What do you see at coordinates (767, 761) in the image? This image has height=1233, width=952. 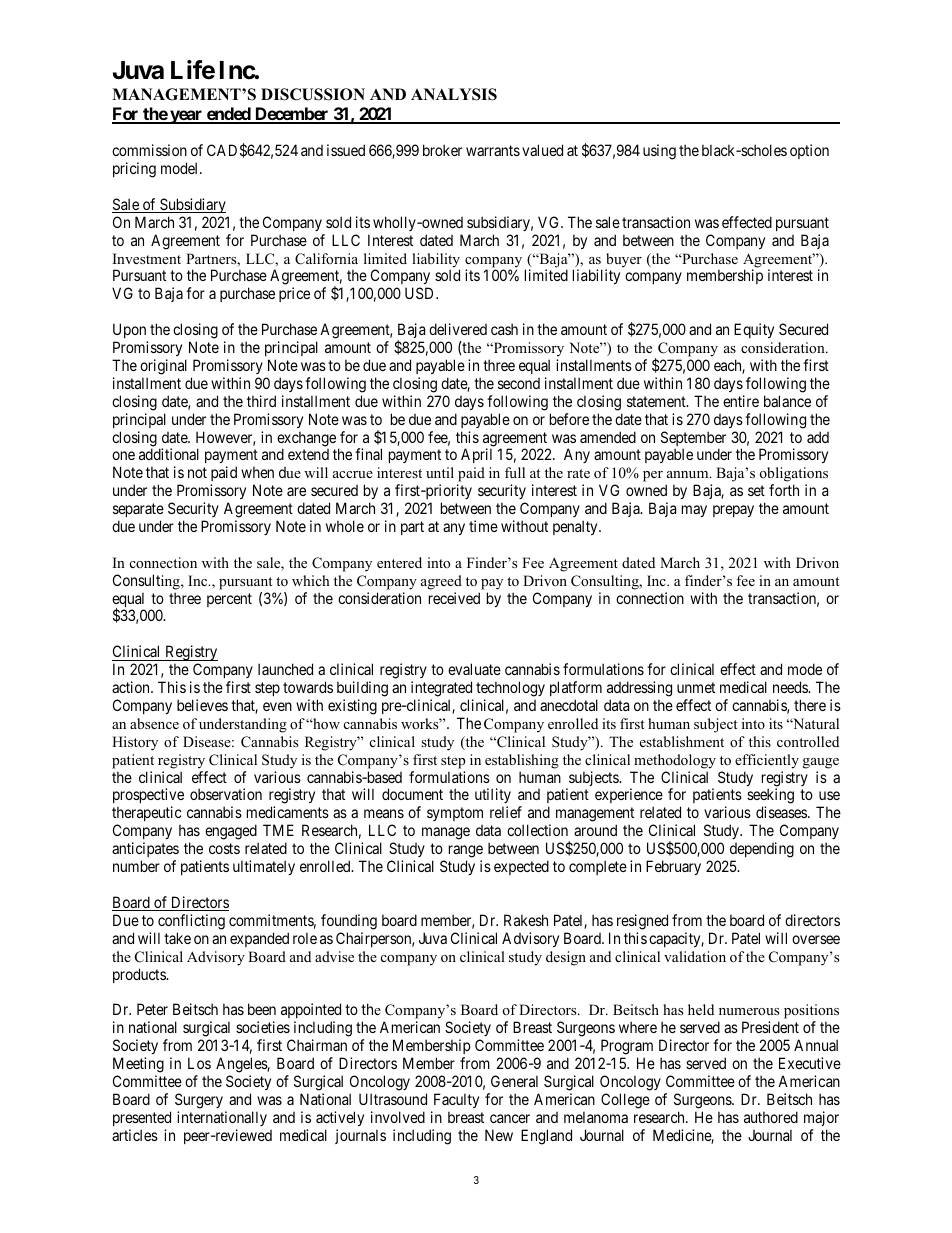 I see `efficiently` at bounding box center [767, 761].
